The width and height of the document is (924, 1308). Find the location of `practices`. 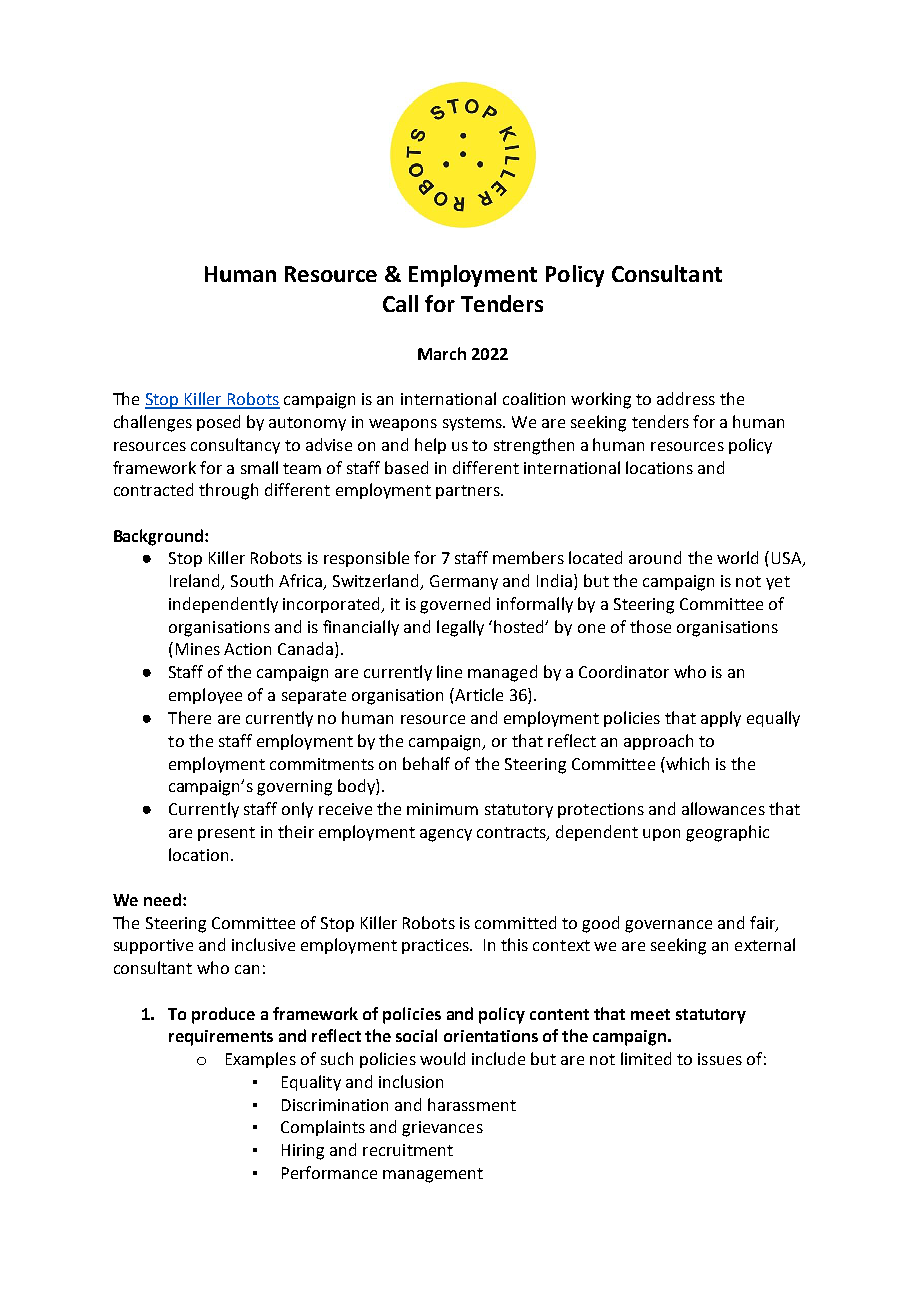

practices is located at coordinates (436, 946).
